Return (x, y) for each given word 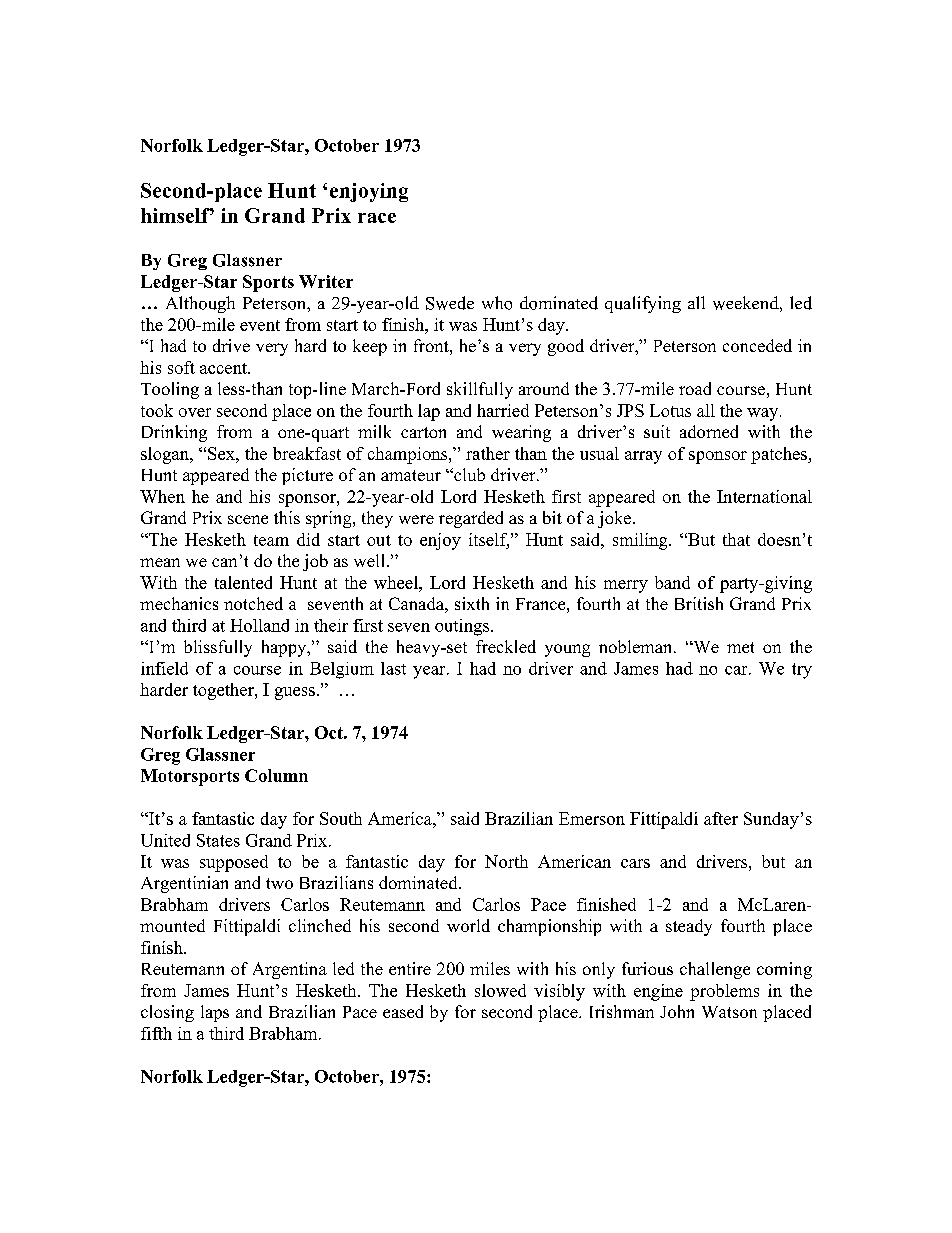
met (740, 647)
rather (488, 453)
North (506, 861)
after (721, 818)
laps (215, 1013)
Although (200, 304)
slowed (500, 990)
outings (462, 627)
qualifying (643, 304)
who (497, 303)
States (218, 840)
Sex (222, 453)
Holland (259, 625)
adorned (709, 431)
